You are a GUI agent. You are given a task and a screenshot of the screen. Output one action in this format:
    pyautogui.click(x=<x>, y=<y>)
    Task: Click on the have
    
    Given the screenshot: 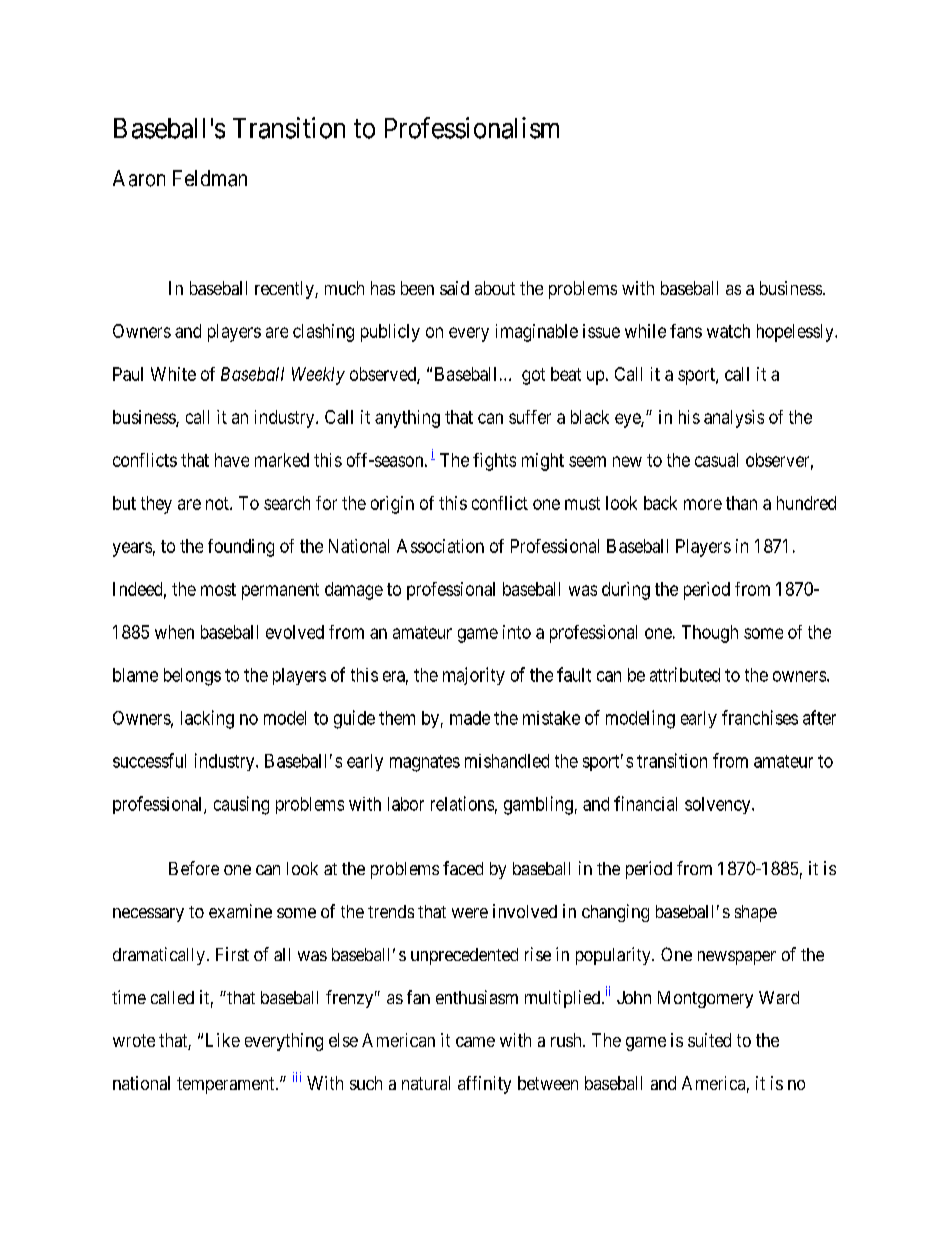 What is the action you would take?
    pyautogui.click(x=232, y=460)
